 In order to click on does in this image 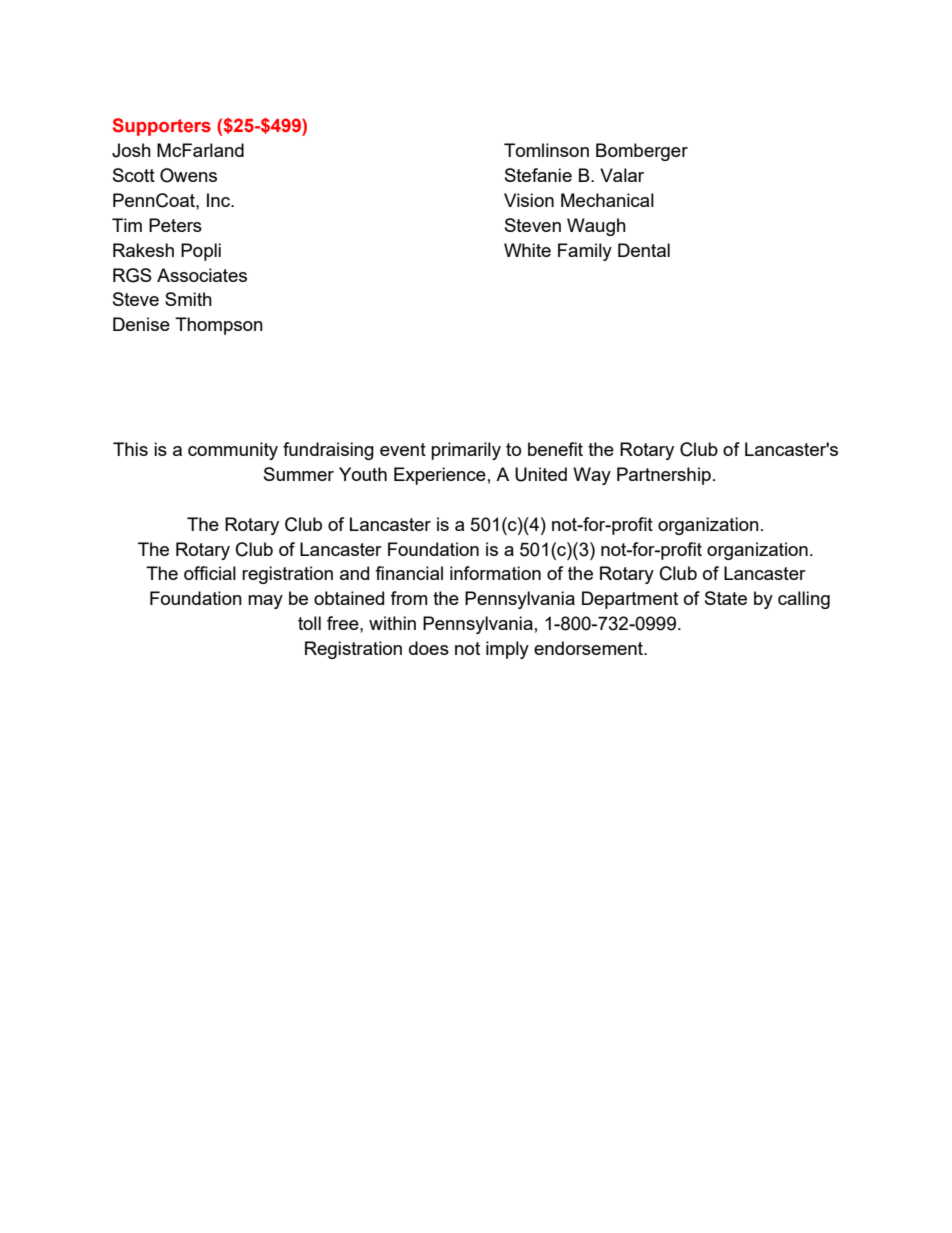, I will do `click(429, 648)`.
